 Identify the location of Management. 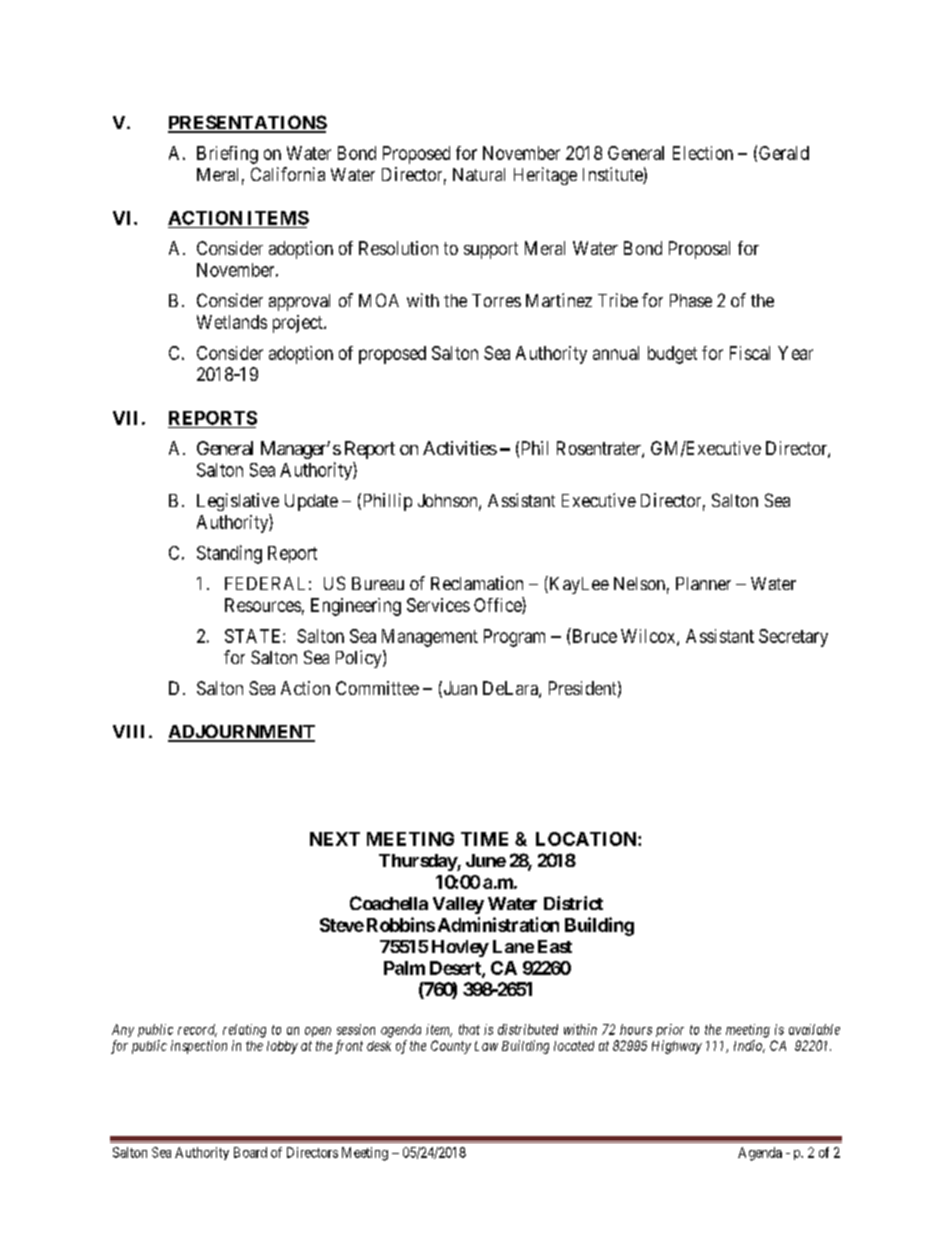
(430, 638).
